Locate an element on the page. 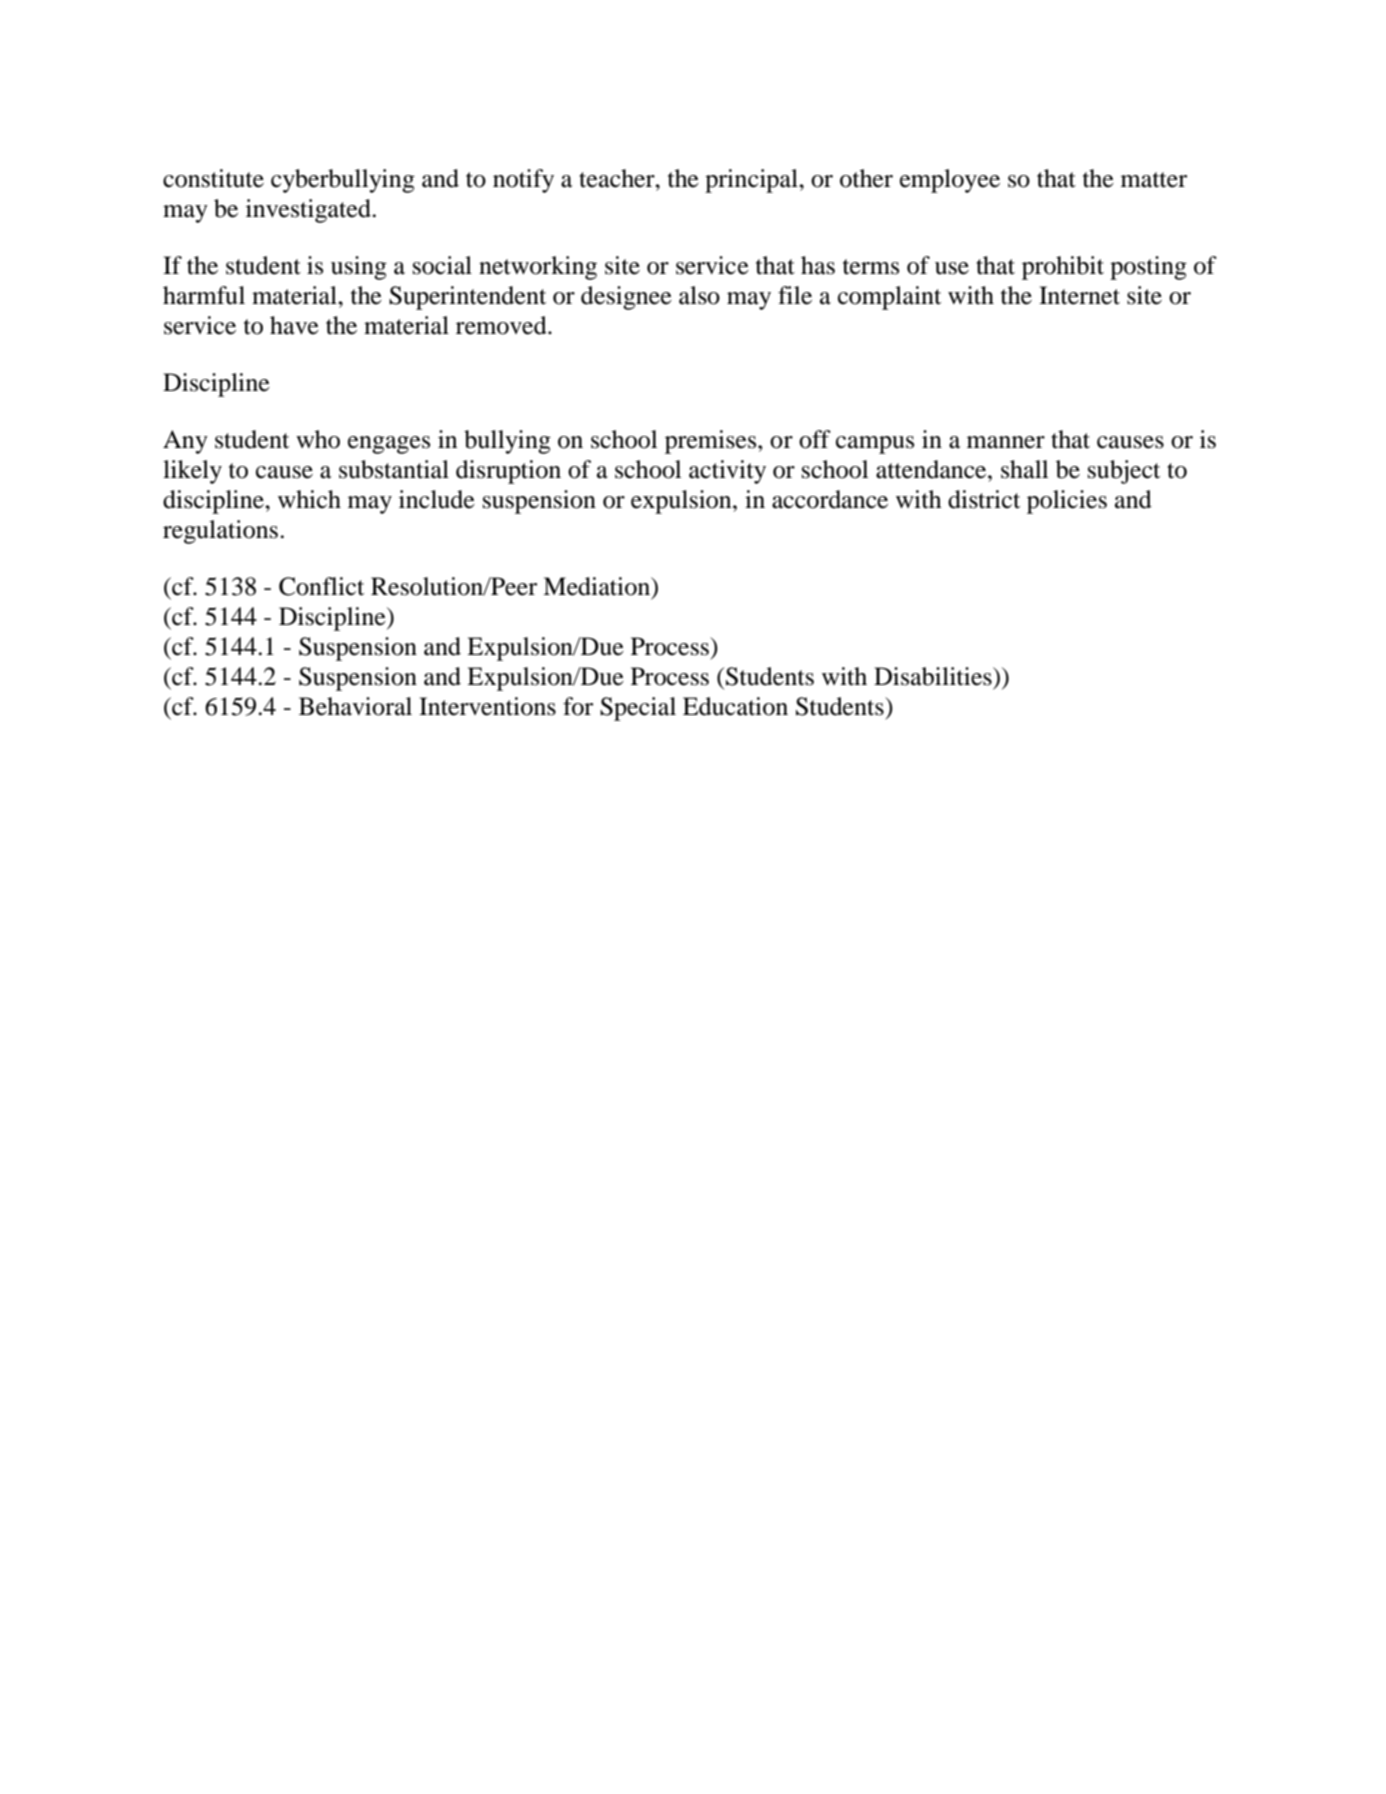  employee is located at coordinates (950, 181).
